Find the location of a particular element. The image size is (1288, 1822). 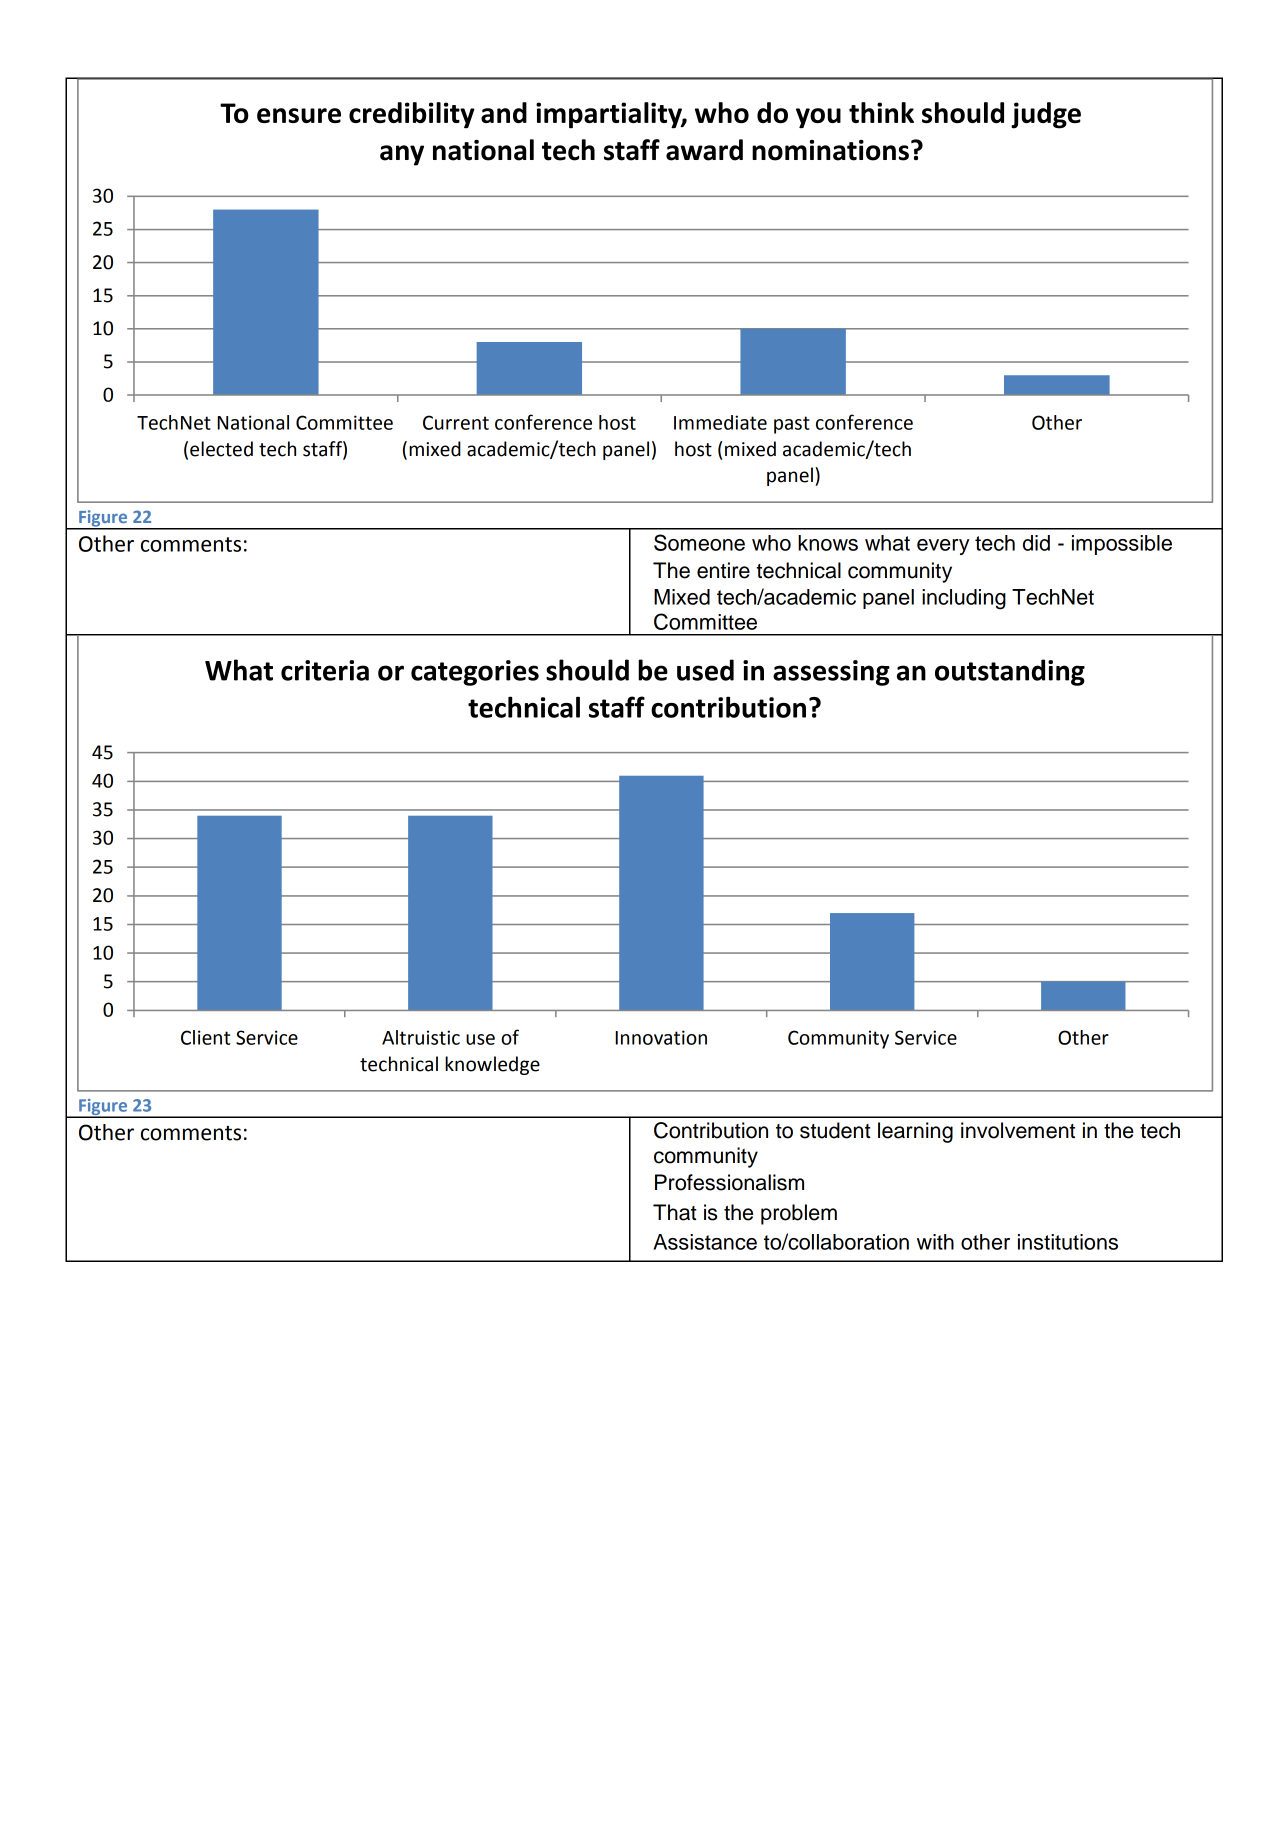

used is located at coordinates (705, 670).
